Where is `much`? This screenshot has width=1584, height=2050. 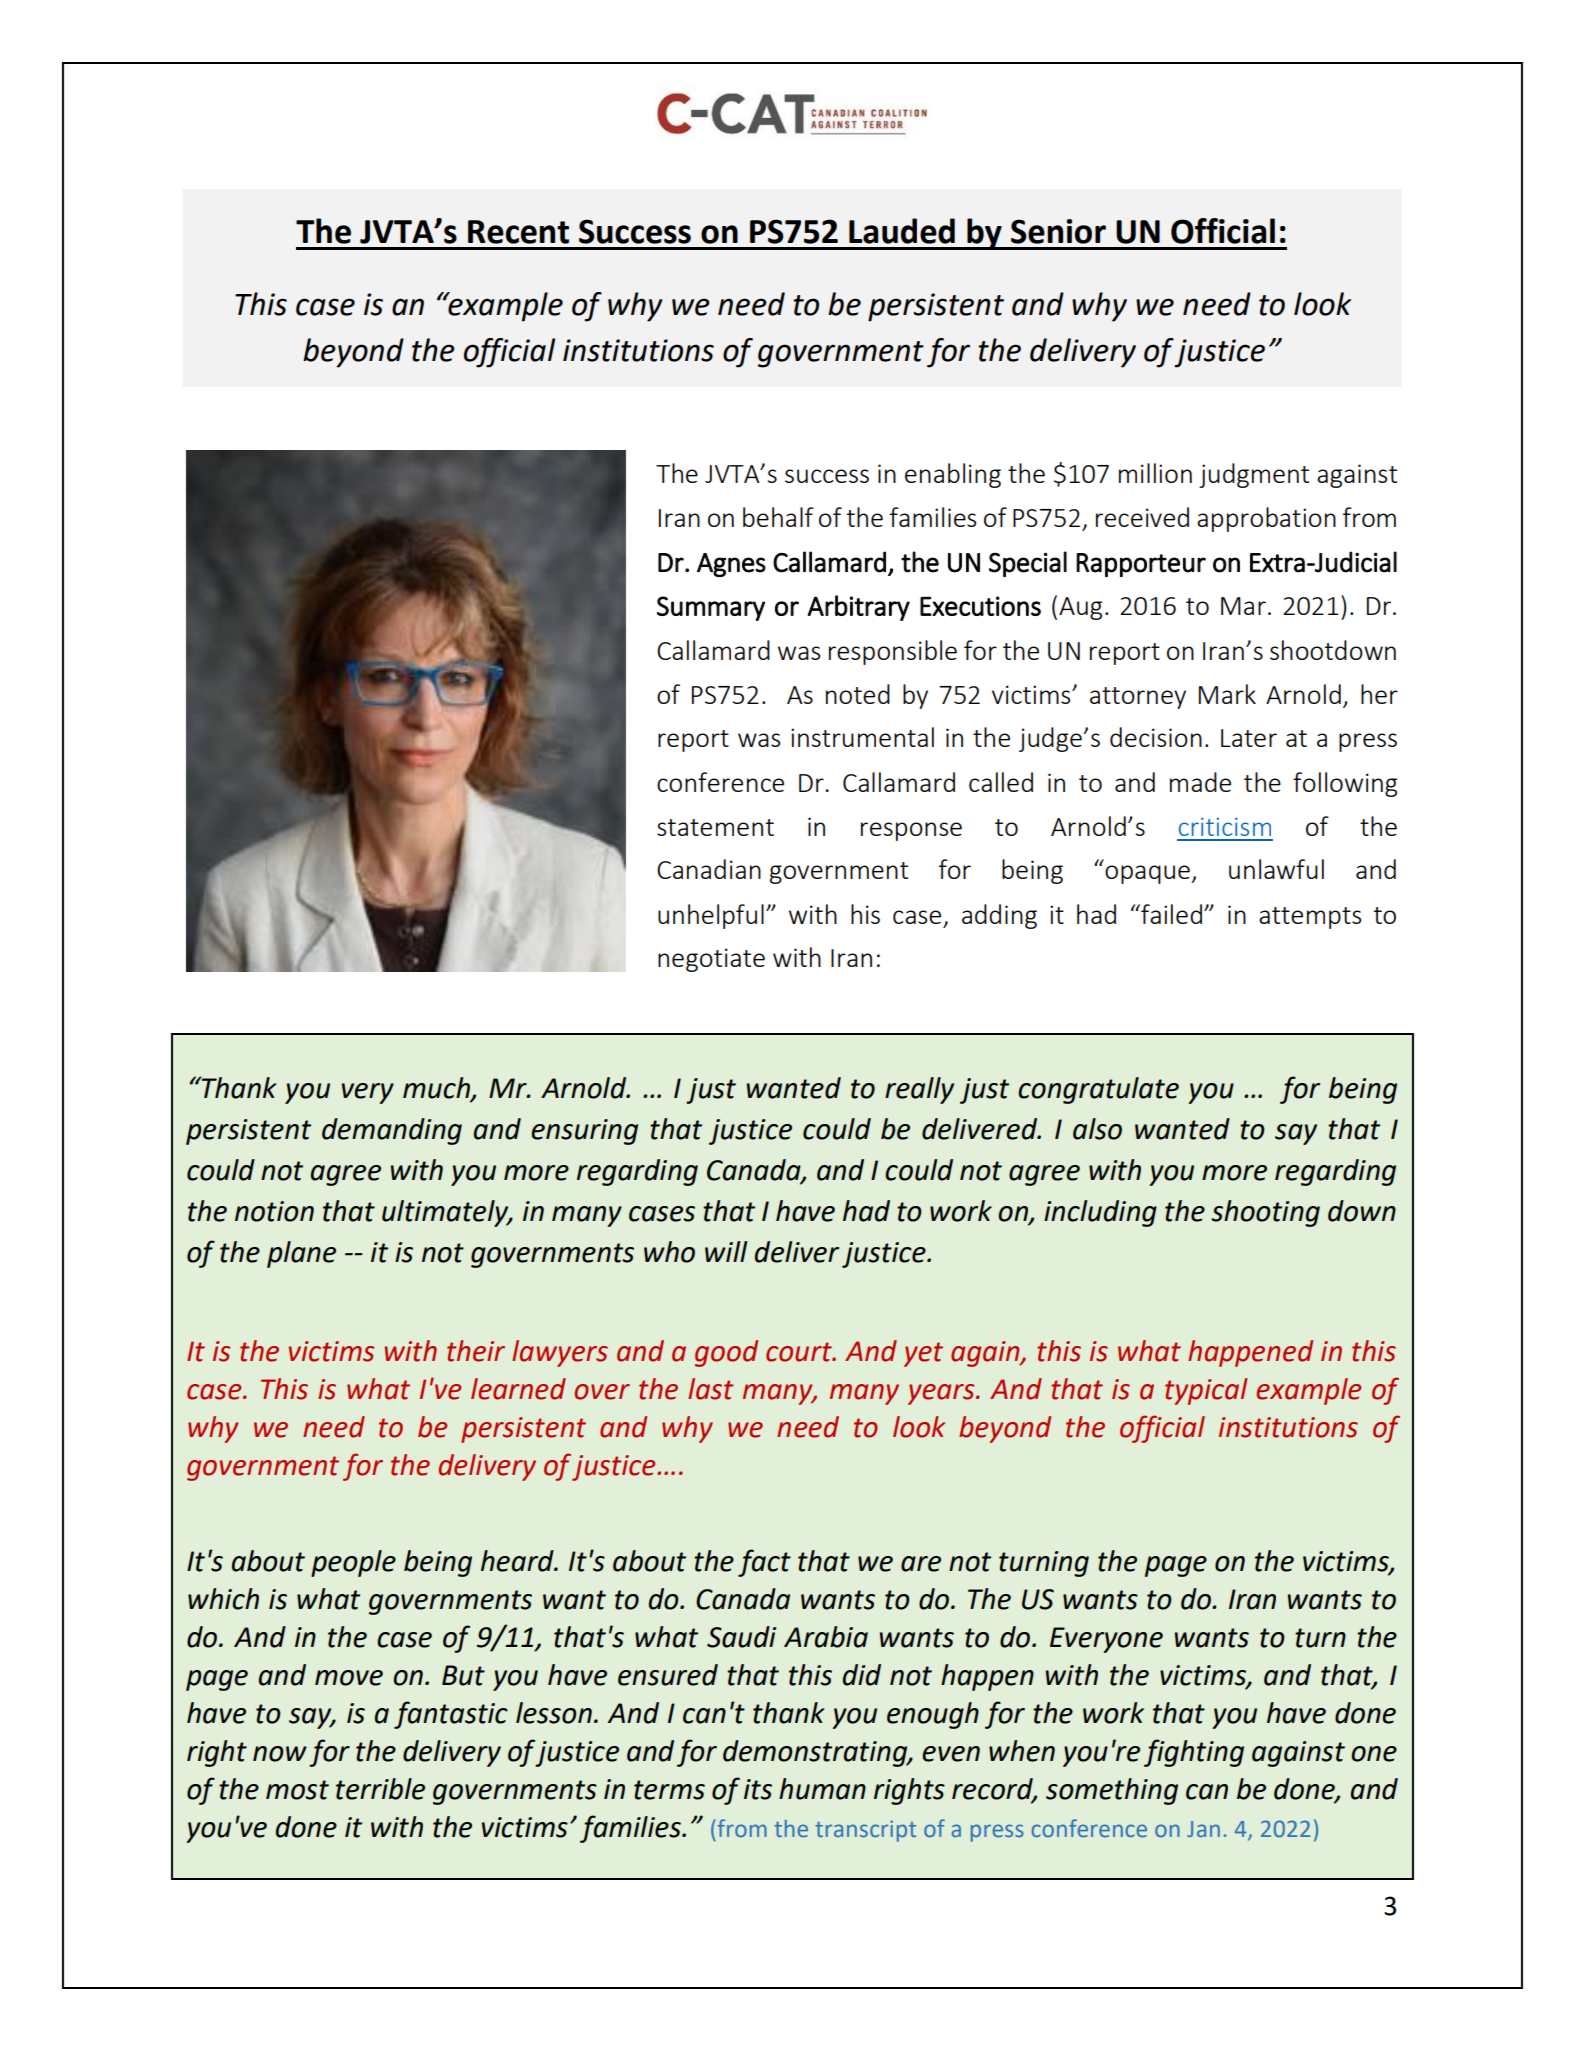
much is located at coordinates (438, 1089).
